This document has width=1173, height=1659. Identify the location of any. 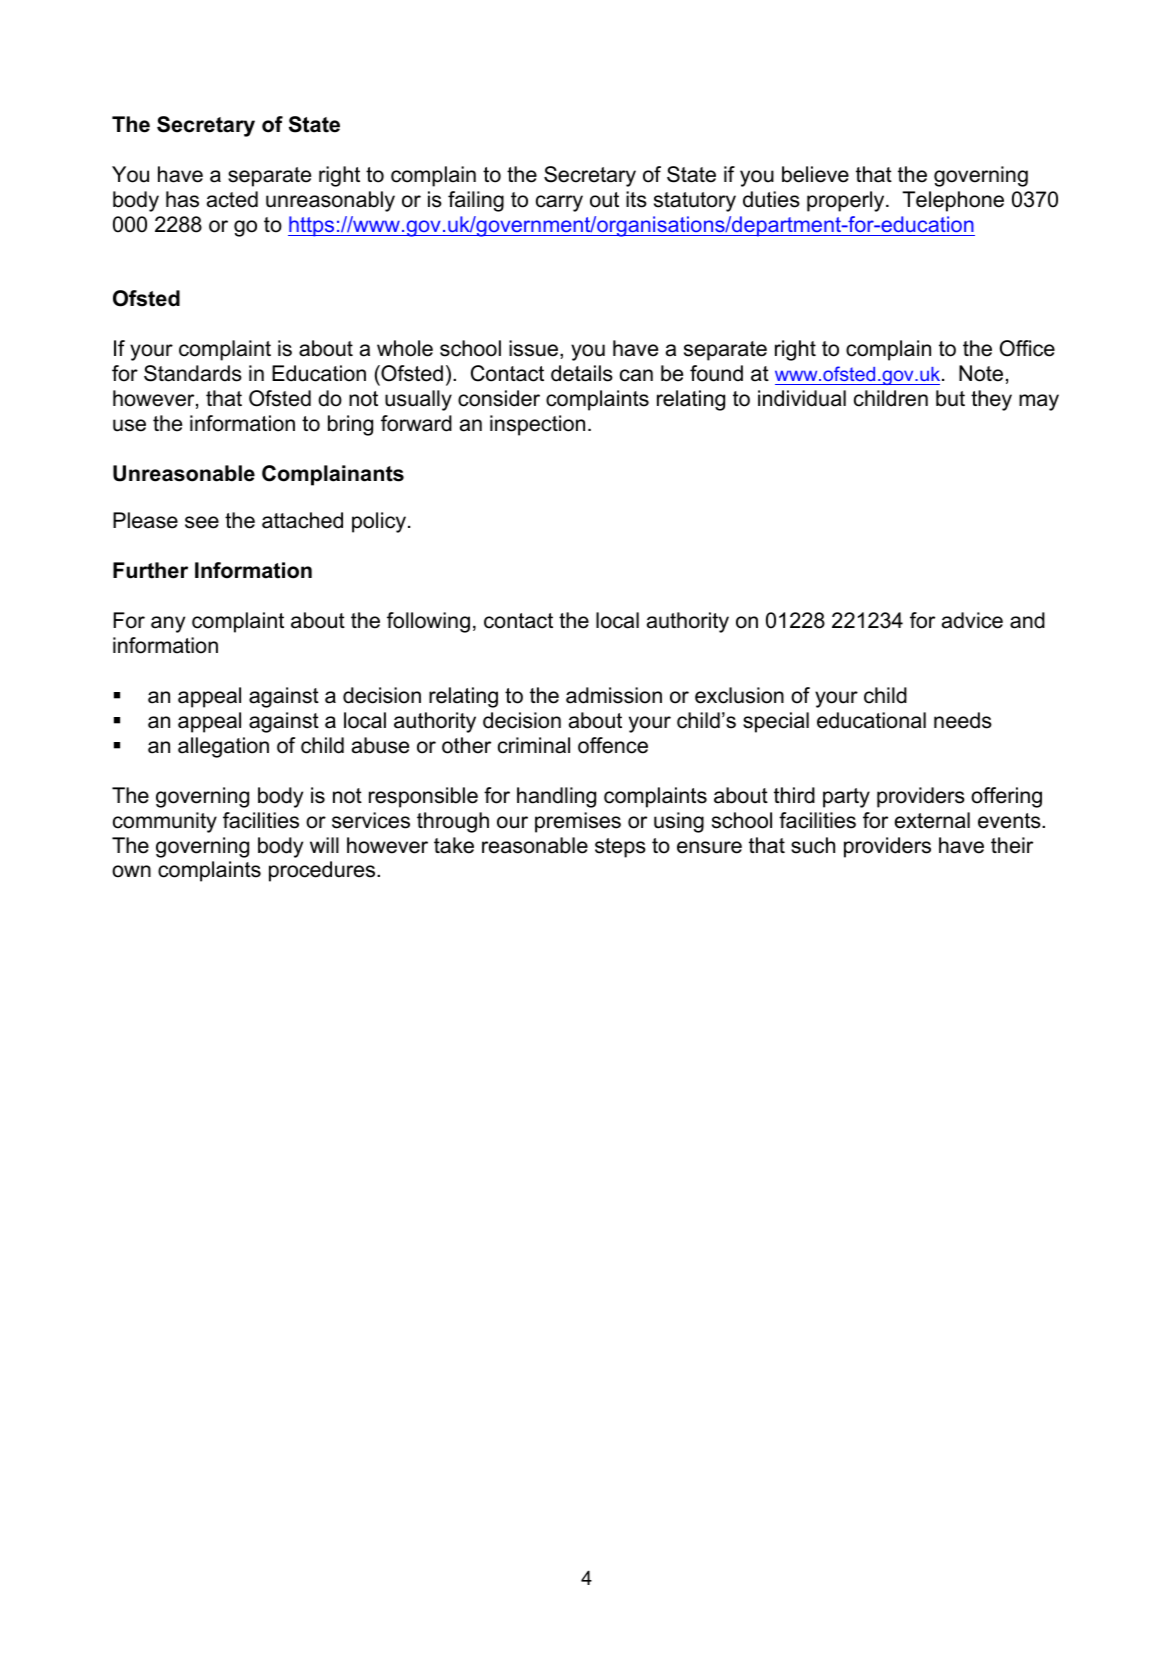
(168, 624).
